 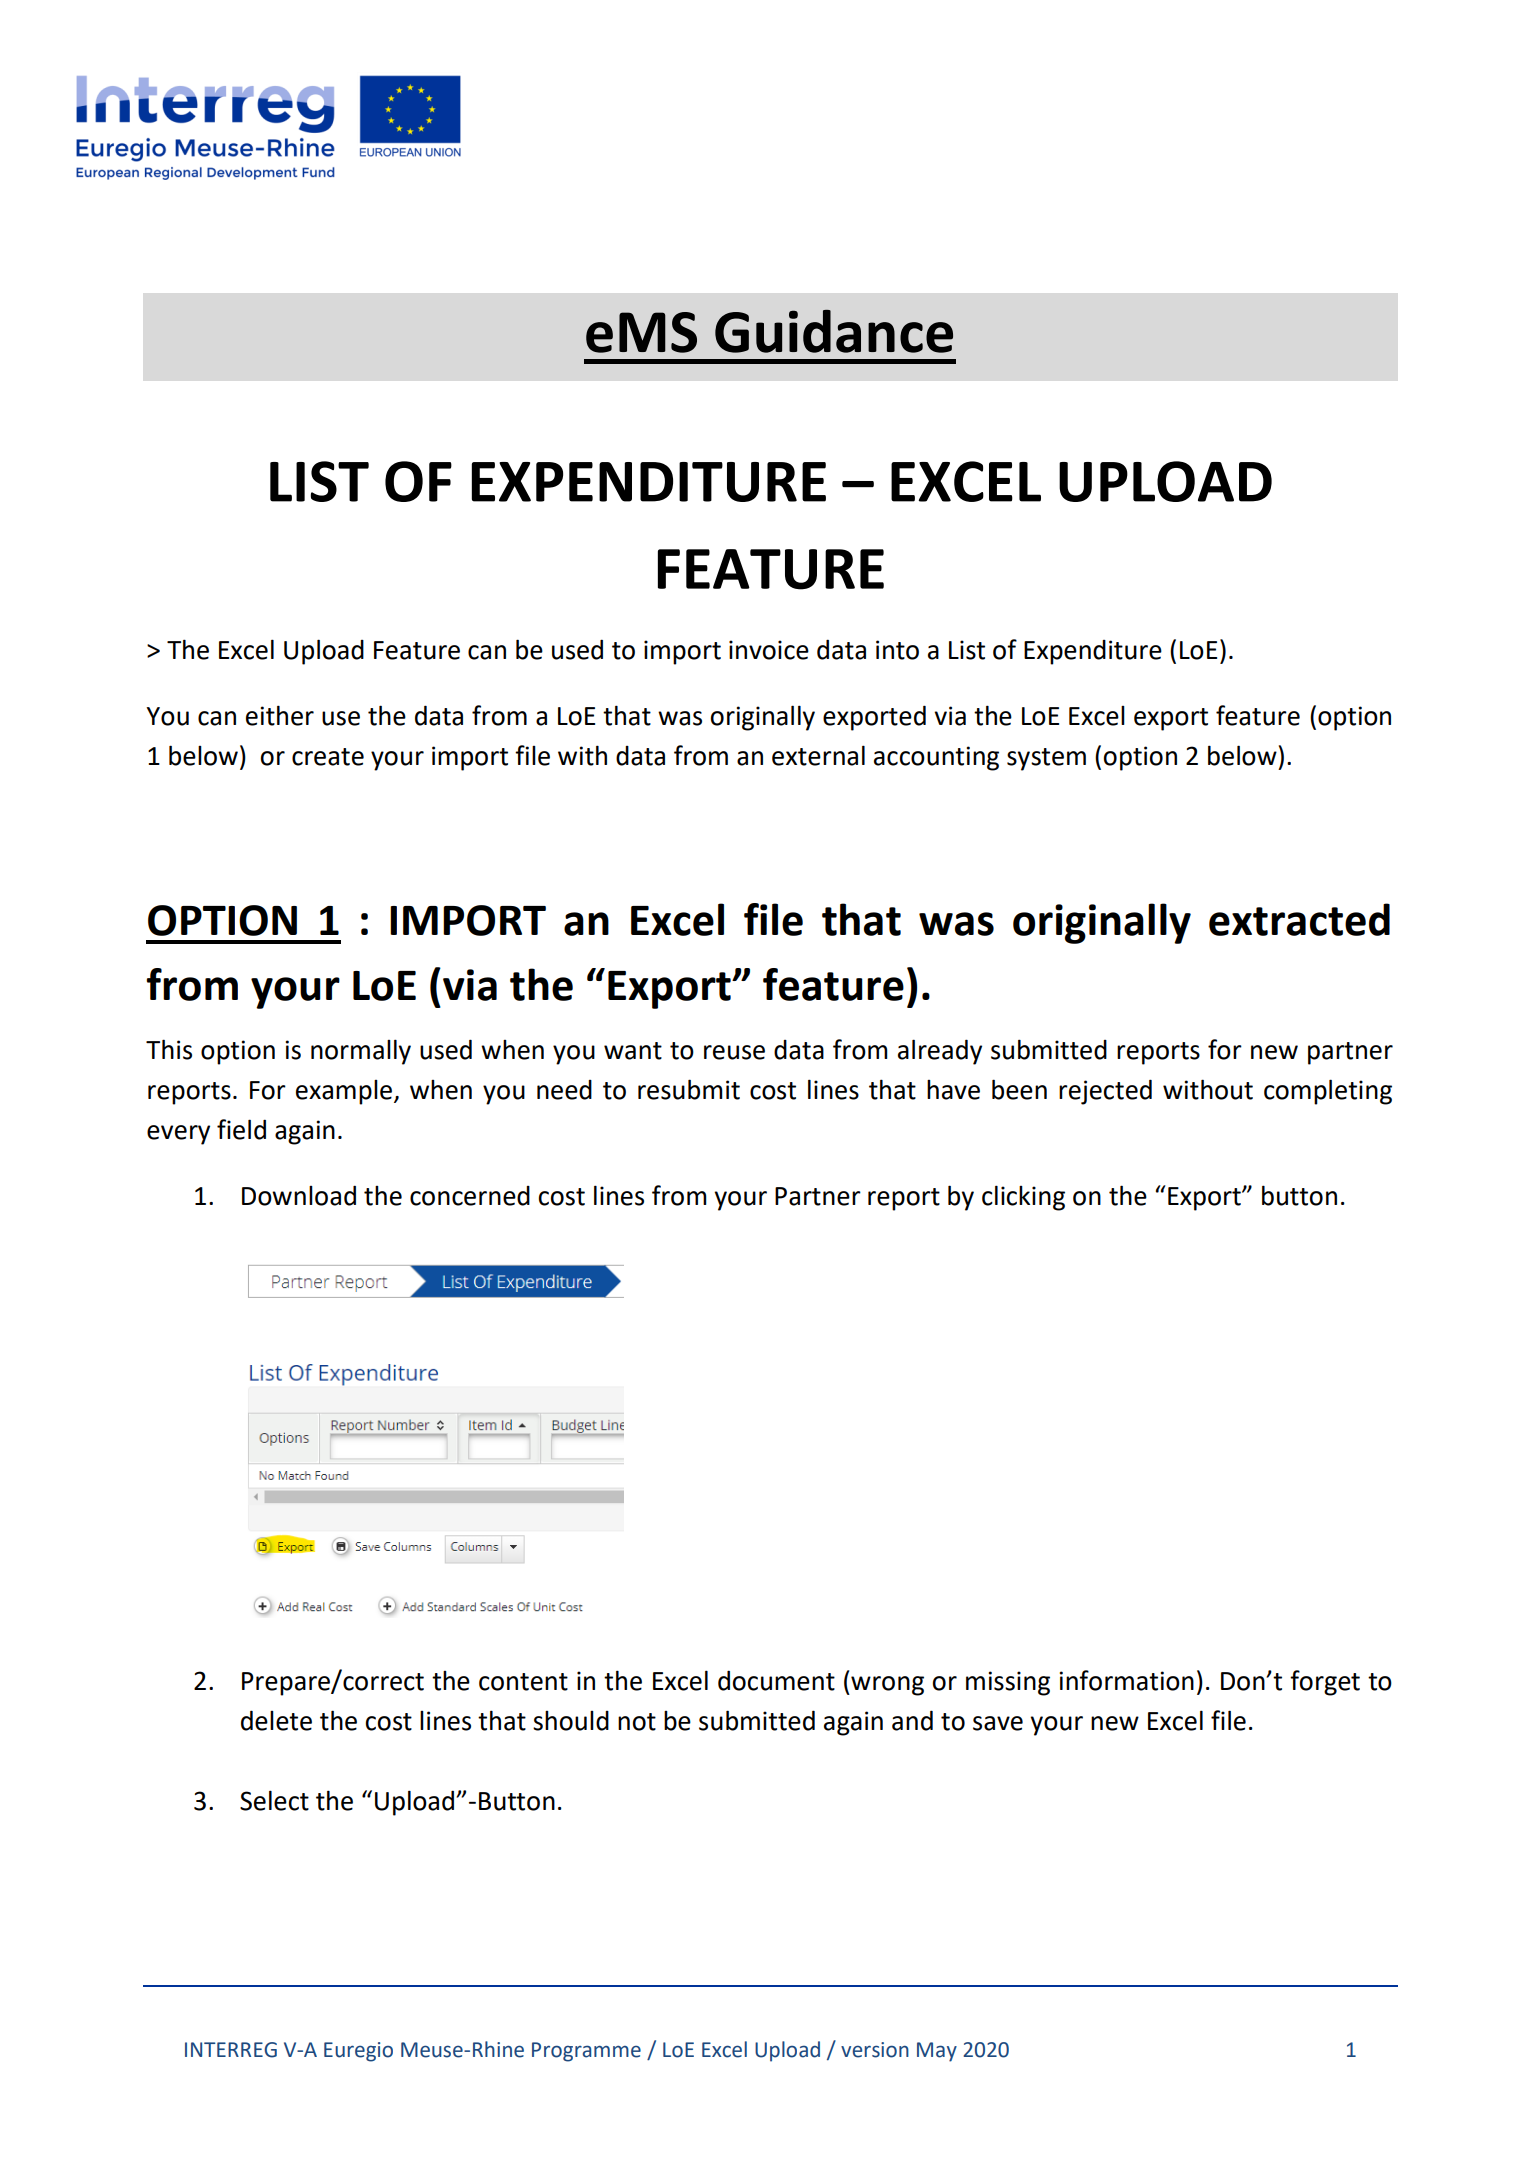 I want to click on document, so click(x=776, y=1680).
